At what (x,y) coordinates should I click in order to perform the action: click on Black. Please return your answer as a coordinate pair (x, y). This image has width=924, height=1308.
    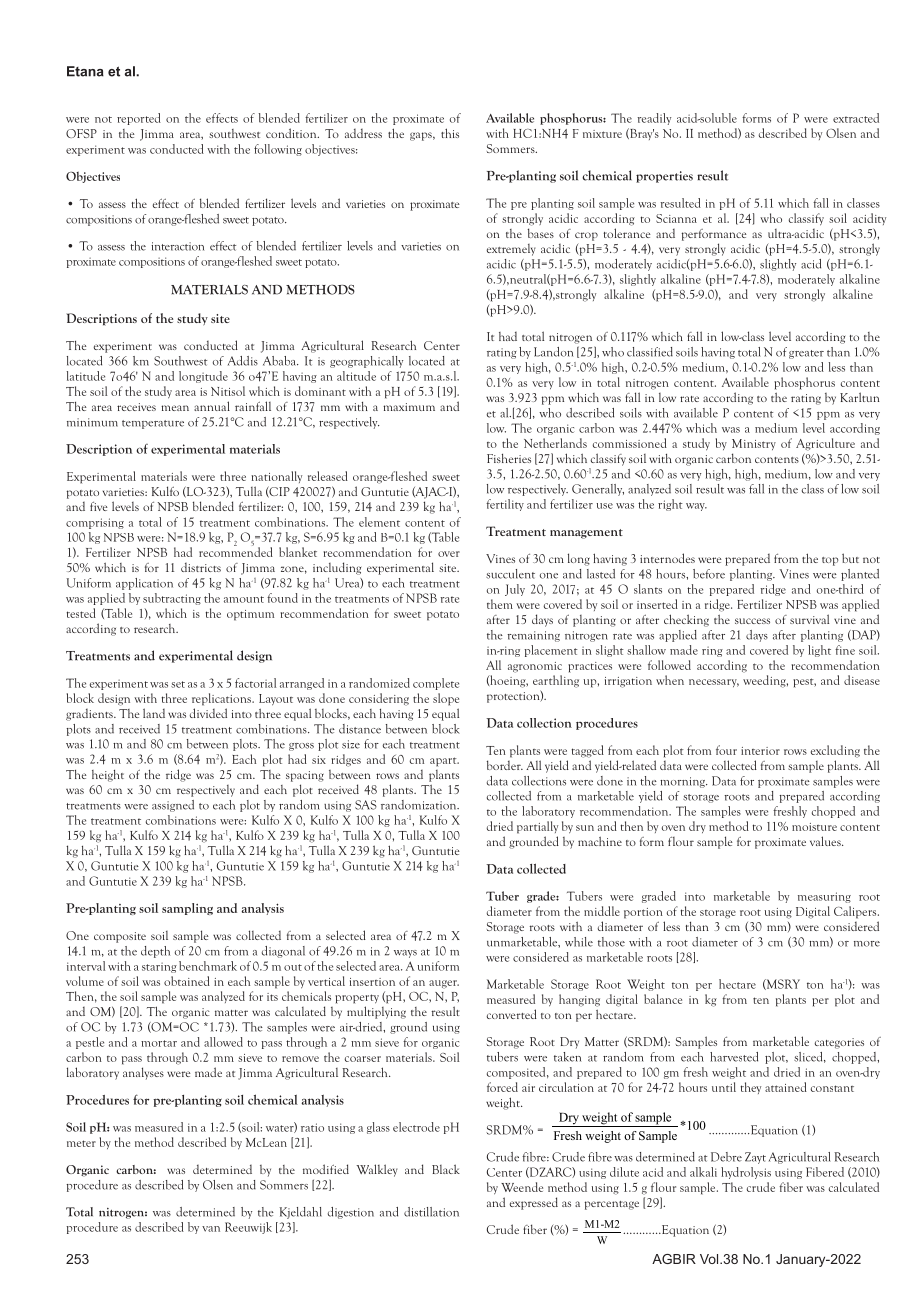
    Looking at the image, I should click on (446, 1169).
